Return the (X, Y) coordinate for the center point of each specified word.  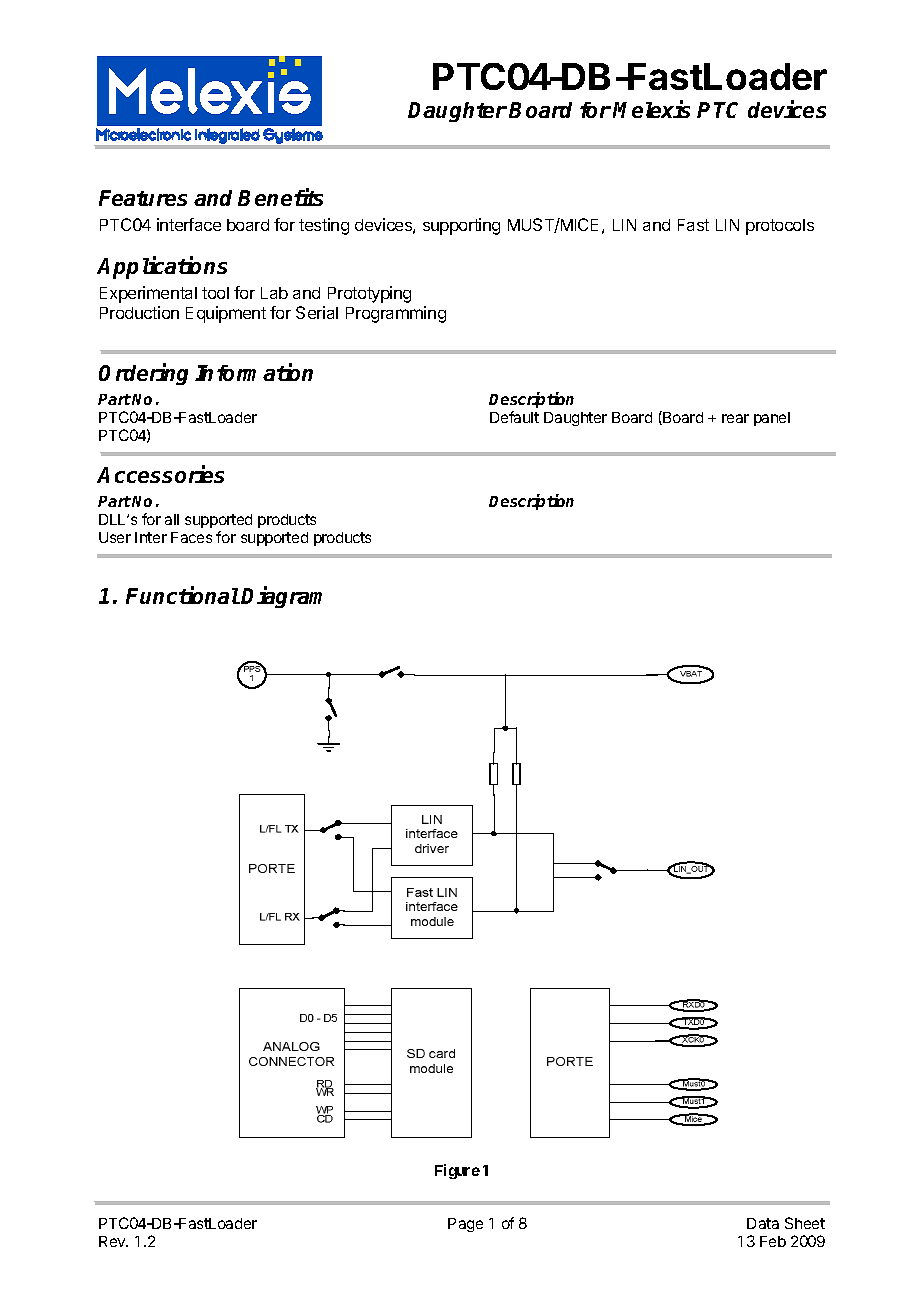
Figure (457, 1171)
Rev (113, 1241)
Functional (183, 595)
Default (514, 417)
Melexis (651, 109)
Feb (773, 1241)
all (172, 519)
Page (465, 1225)
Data (763, 1223)
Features (143, 198)
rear (735, 418)
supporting (461, 226)
